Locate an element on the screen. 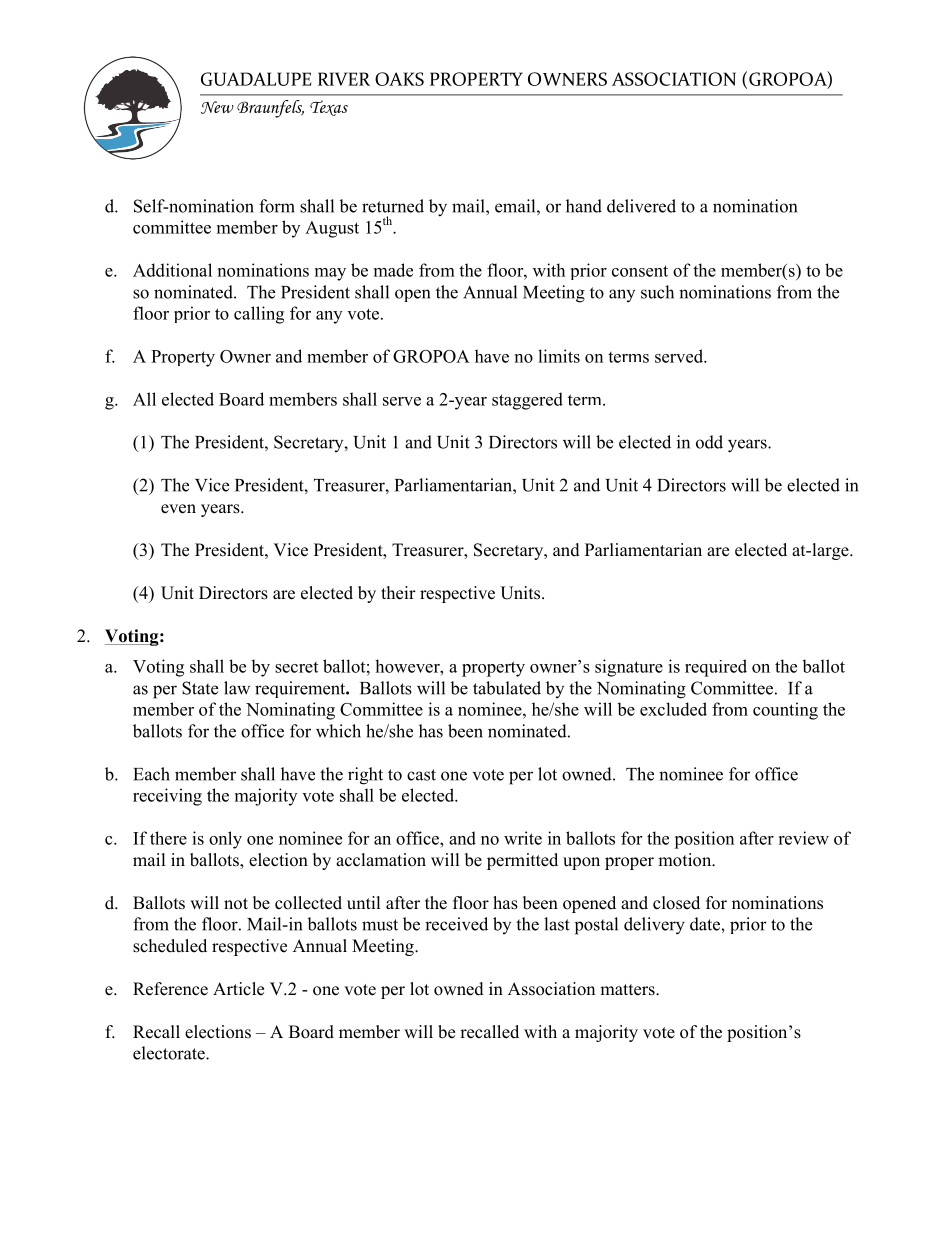 Image resolution: width=952 pixels, height=1233 pixels. calling is located at coordinates (259, 315).
